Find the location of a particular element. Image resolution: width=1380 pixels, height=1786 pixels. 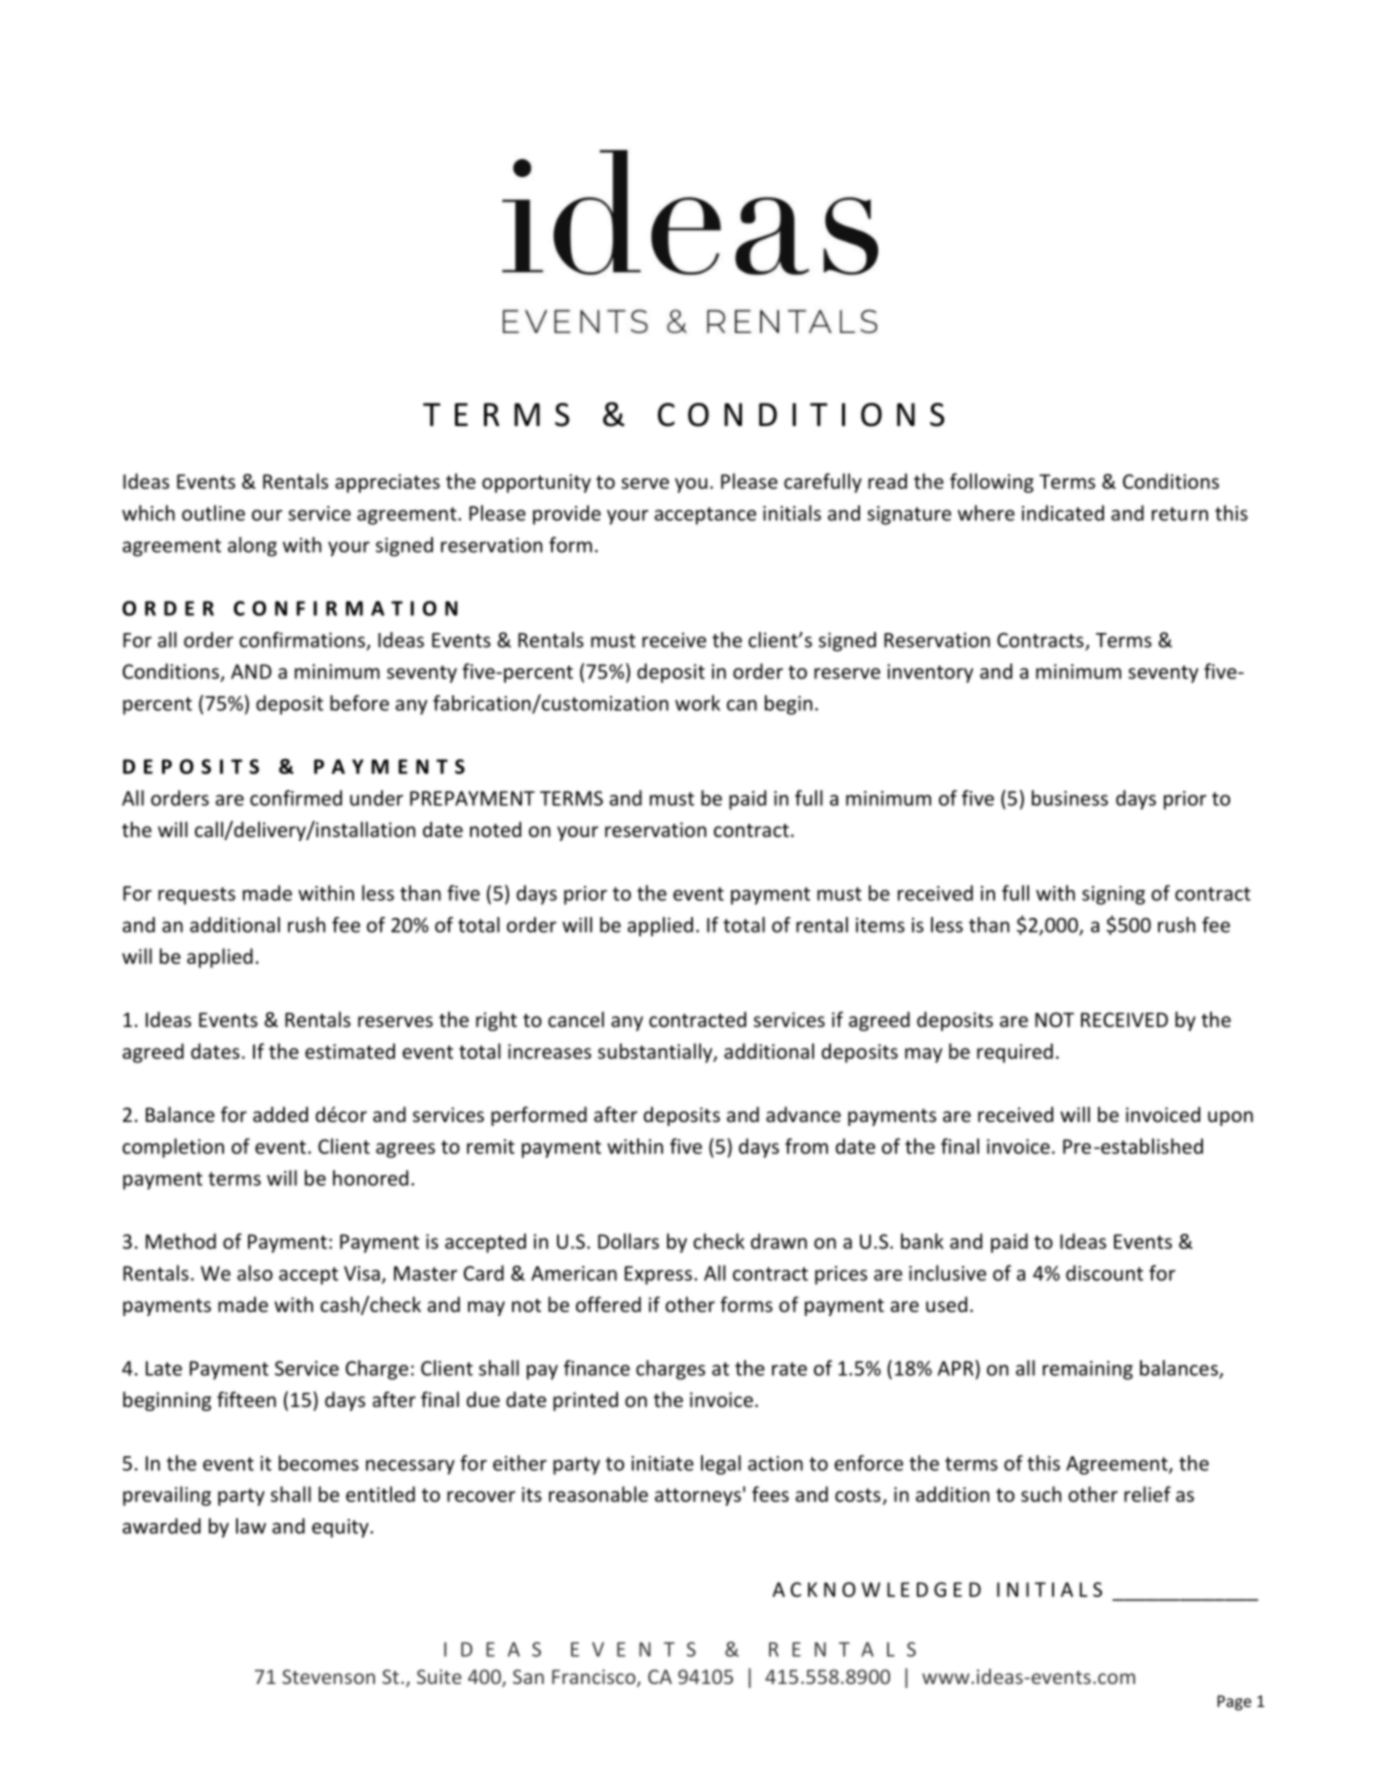

Stevenson is located at coordinates (328, 1676).
